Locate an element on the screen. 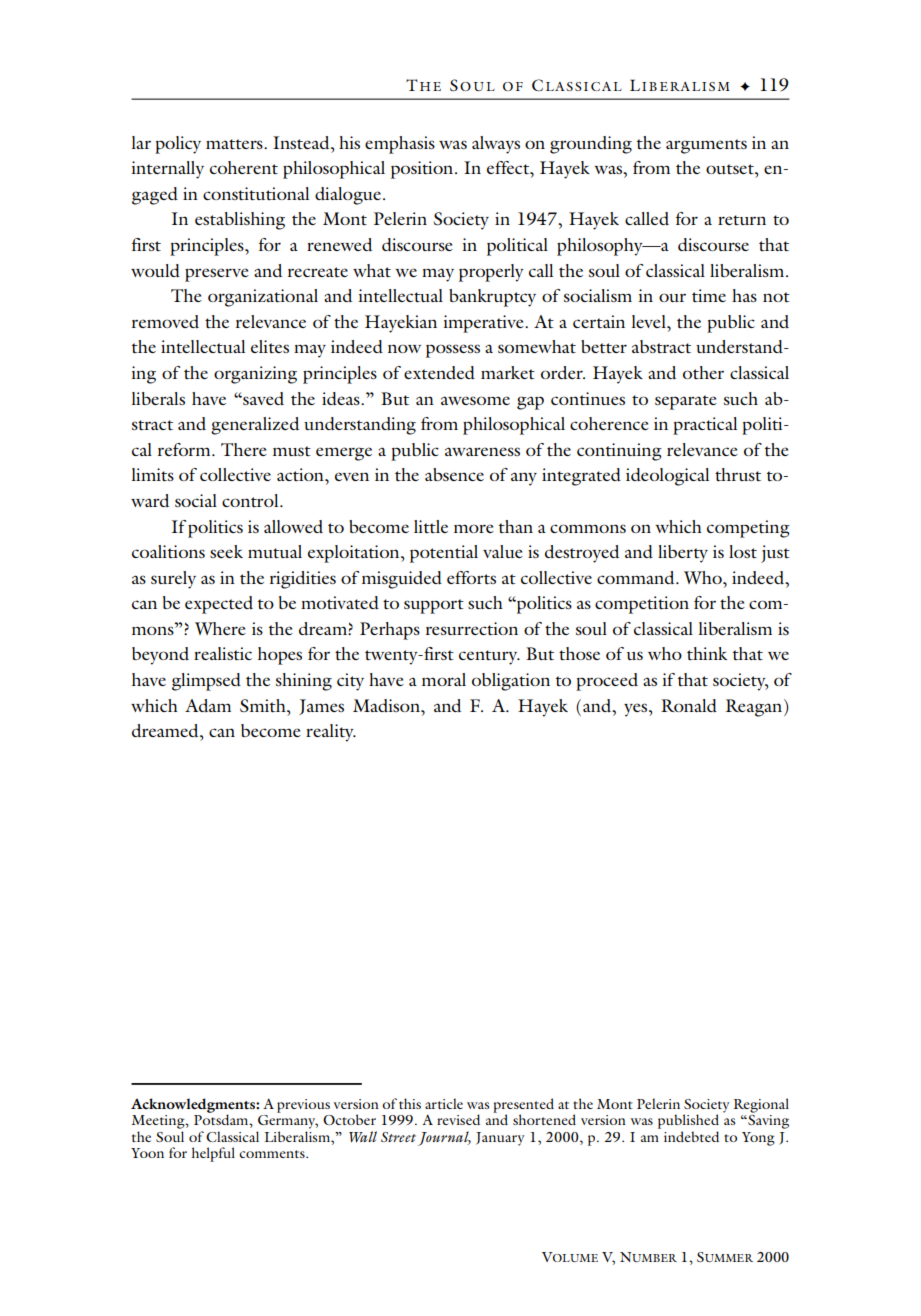 The height and width of the screenshot is (1316, 921). position is located at coordinates (423, 170).
